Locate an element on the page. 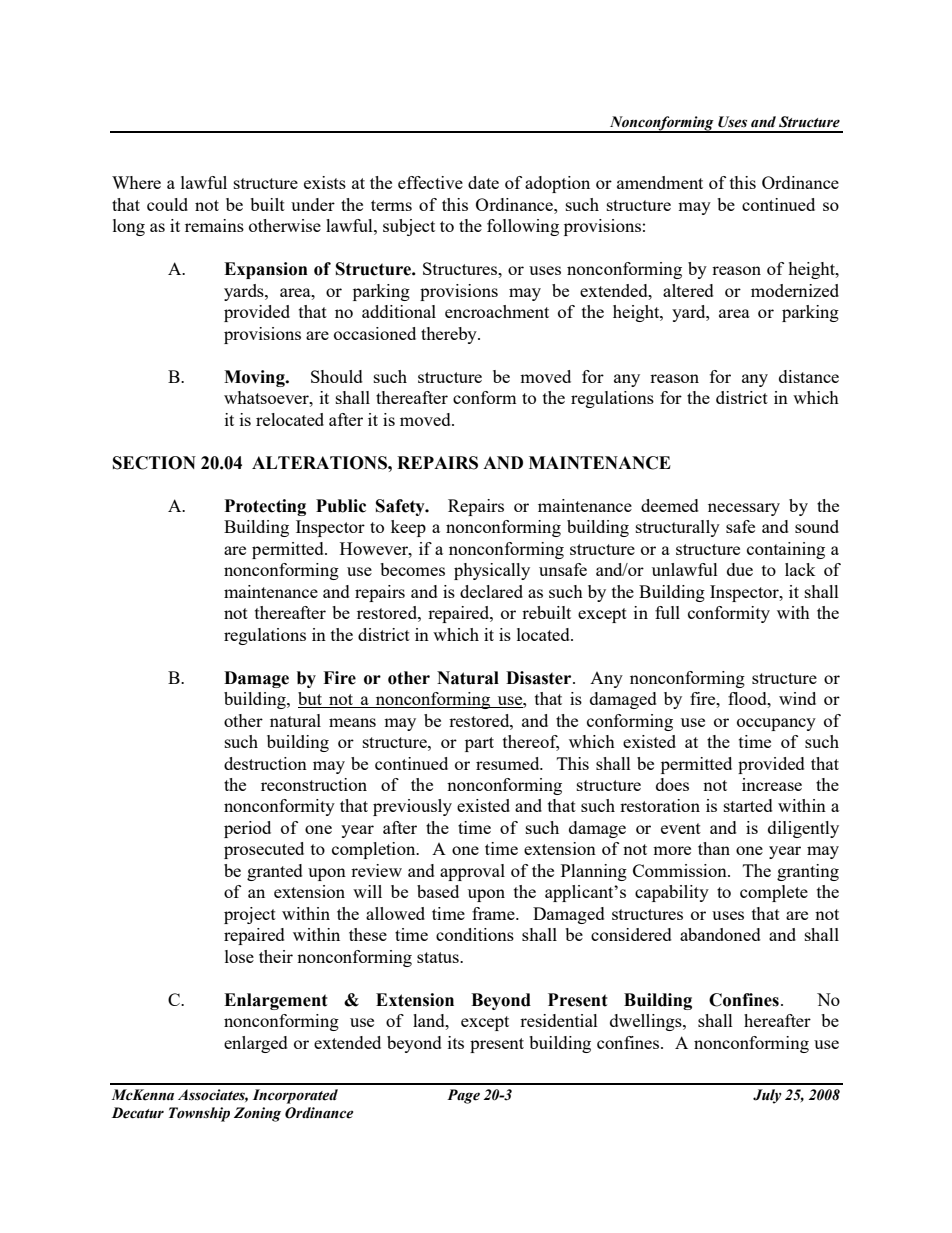  amendment is located at coordinates (660, 182).
